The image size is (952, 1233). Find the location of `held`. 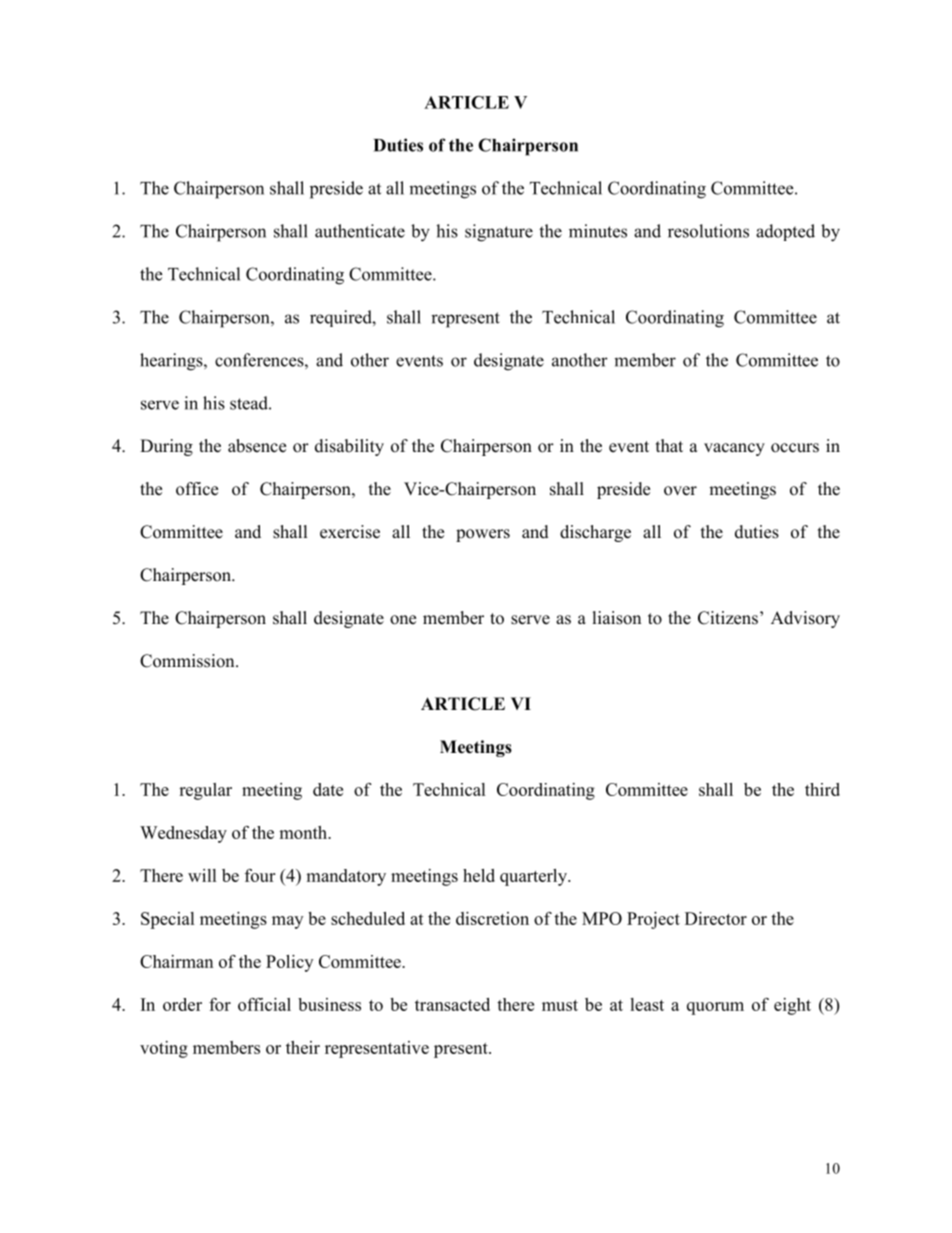

held is located at coordinates (479, 875).
